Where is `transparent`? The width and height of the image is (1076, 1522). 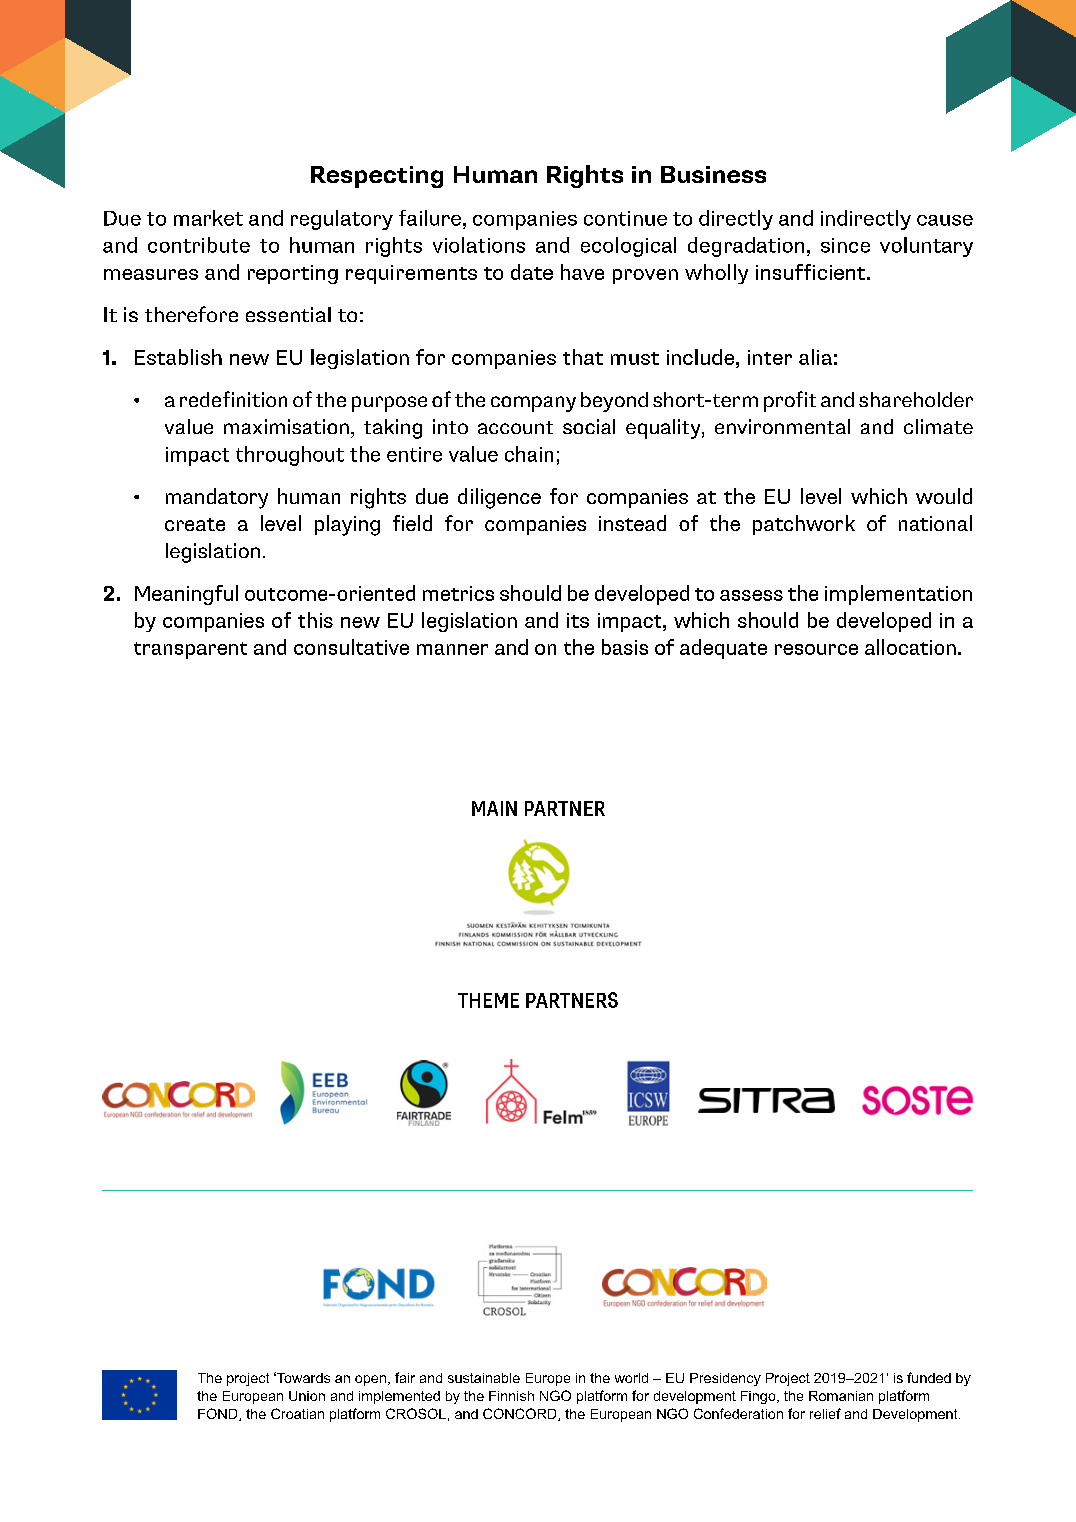
transparent is located at coordinates (190, 650).
